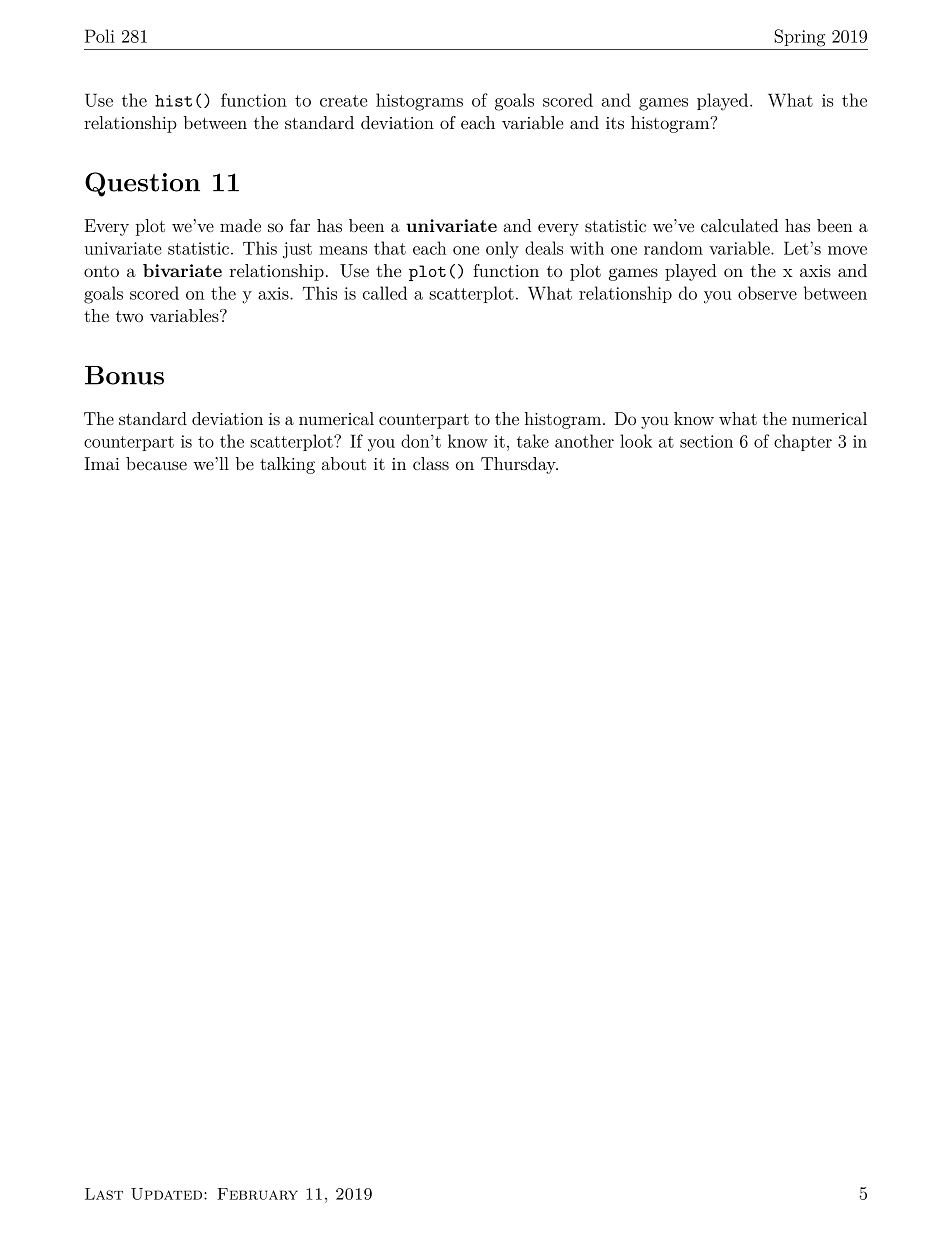 The width and height of the document is (952, 1233). Describe the element at coordinates (168, 1194) in the document. I see `Updated` at that location.
